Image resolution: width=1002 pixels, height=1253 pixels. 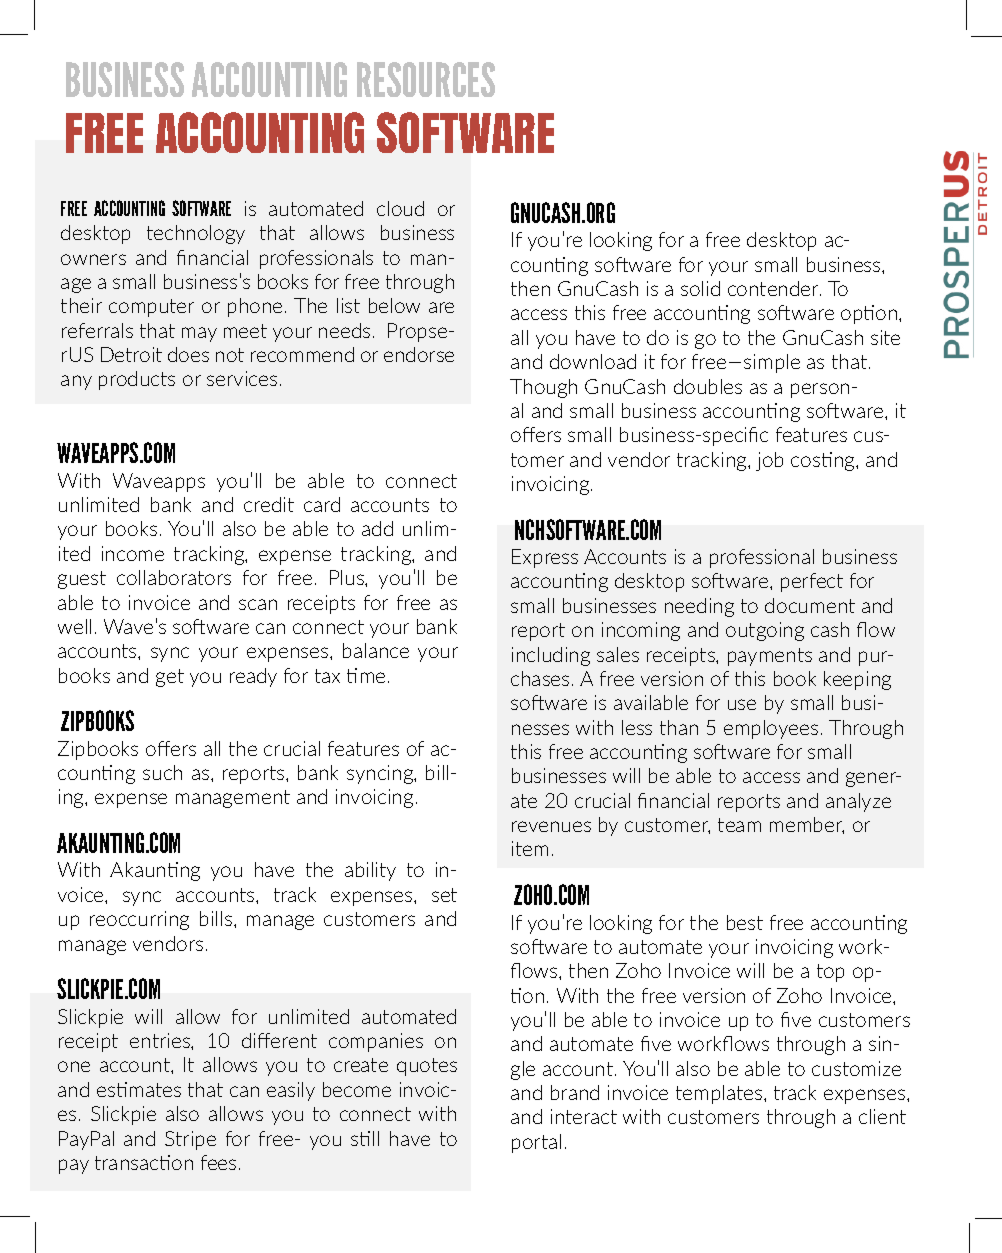 What do you see at coordinates (426, 79) in the screenshot?
I see `RESOURCES` at bounding box center [426, 79].
